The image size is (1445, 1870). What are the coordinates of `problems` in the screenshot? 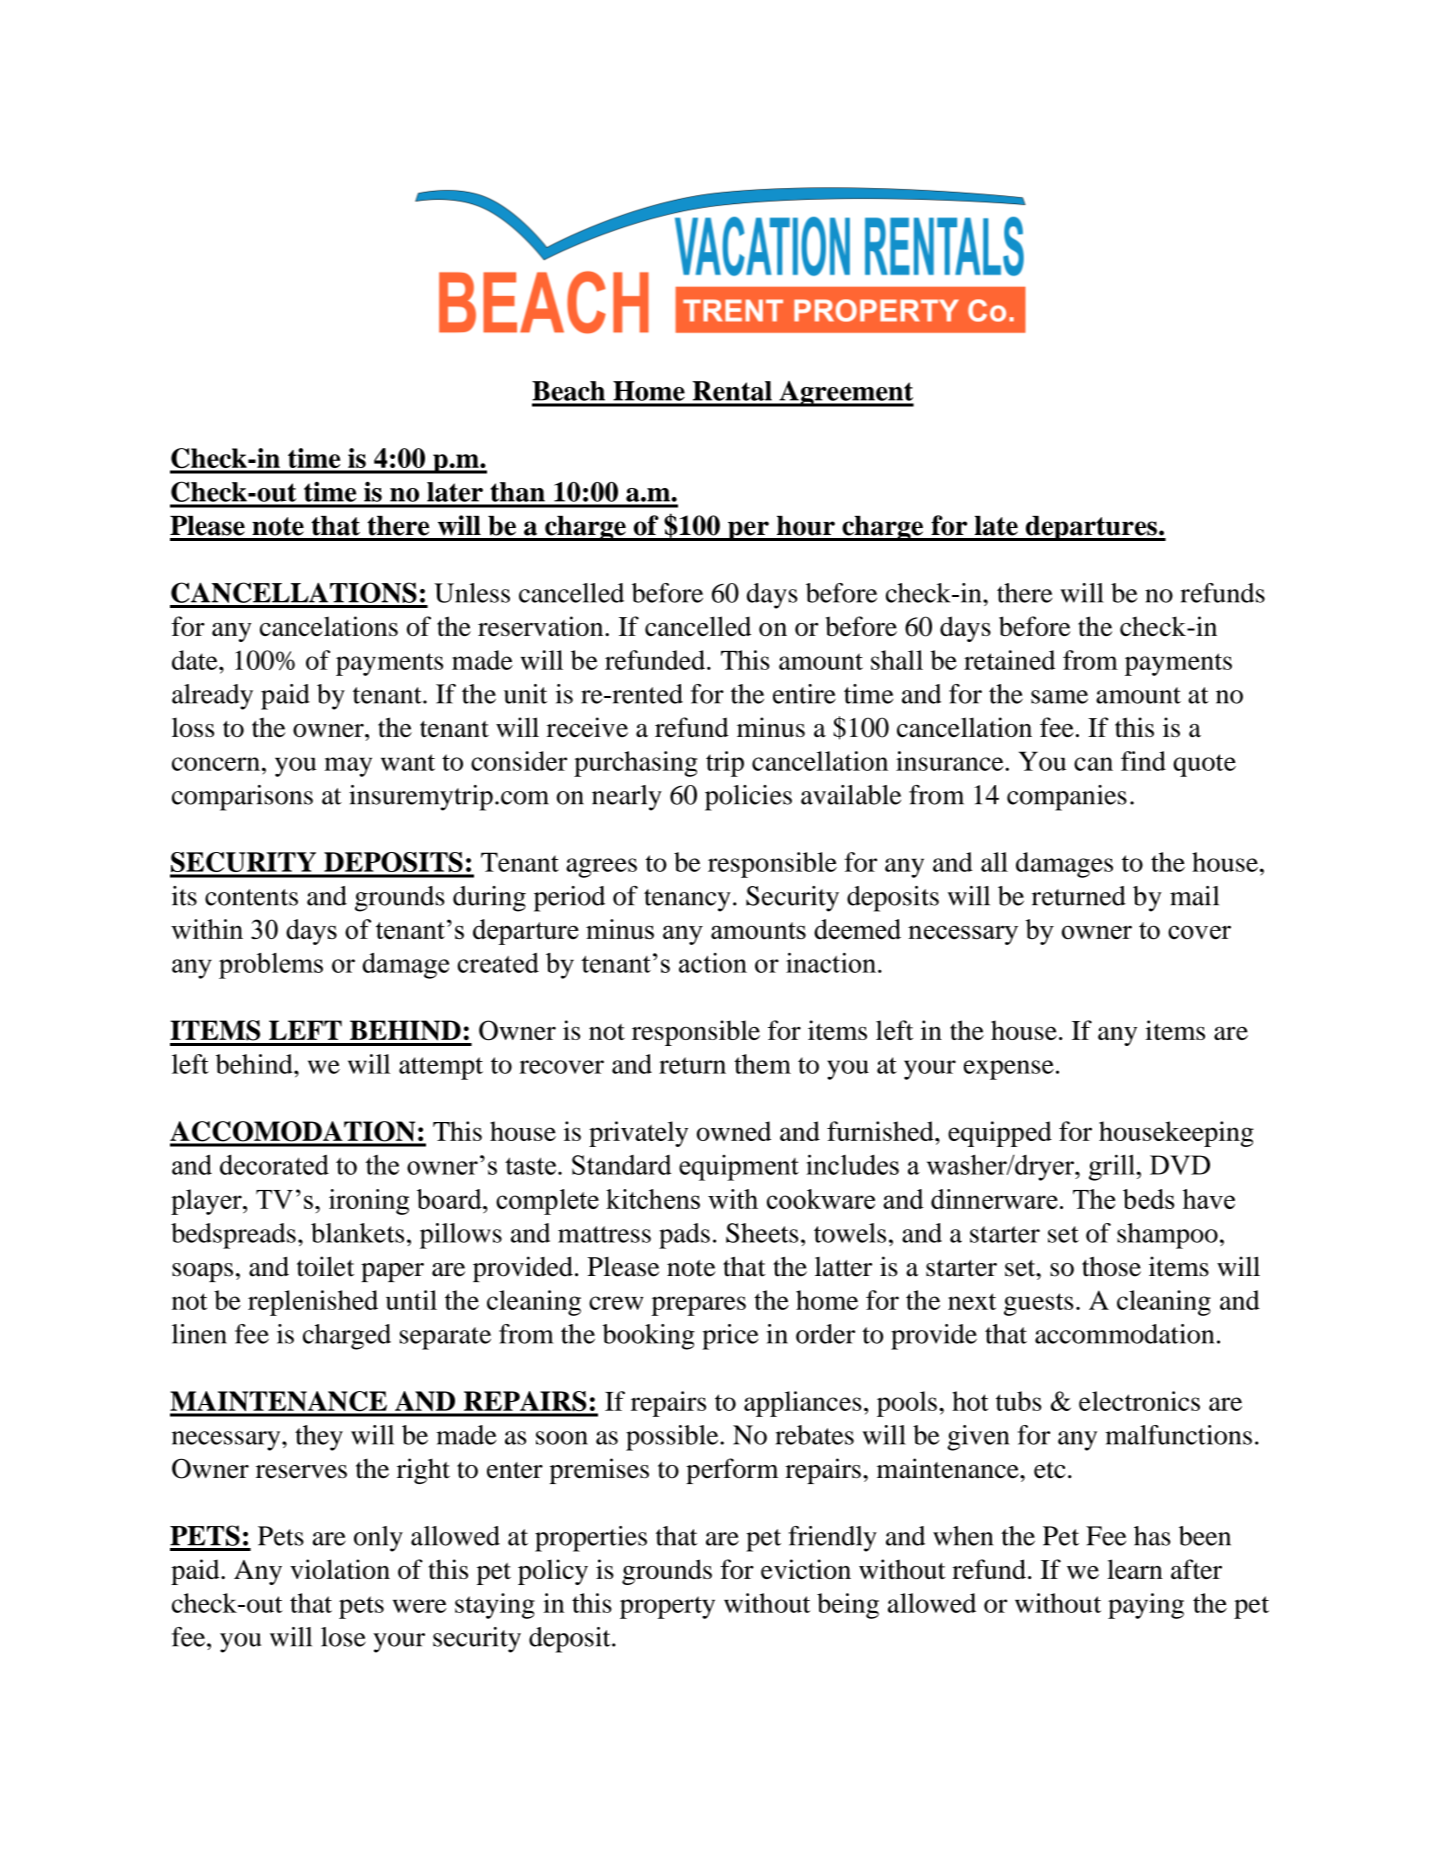 It's located at (271, 966).
